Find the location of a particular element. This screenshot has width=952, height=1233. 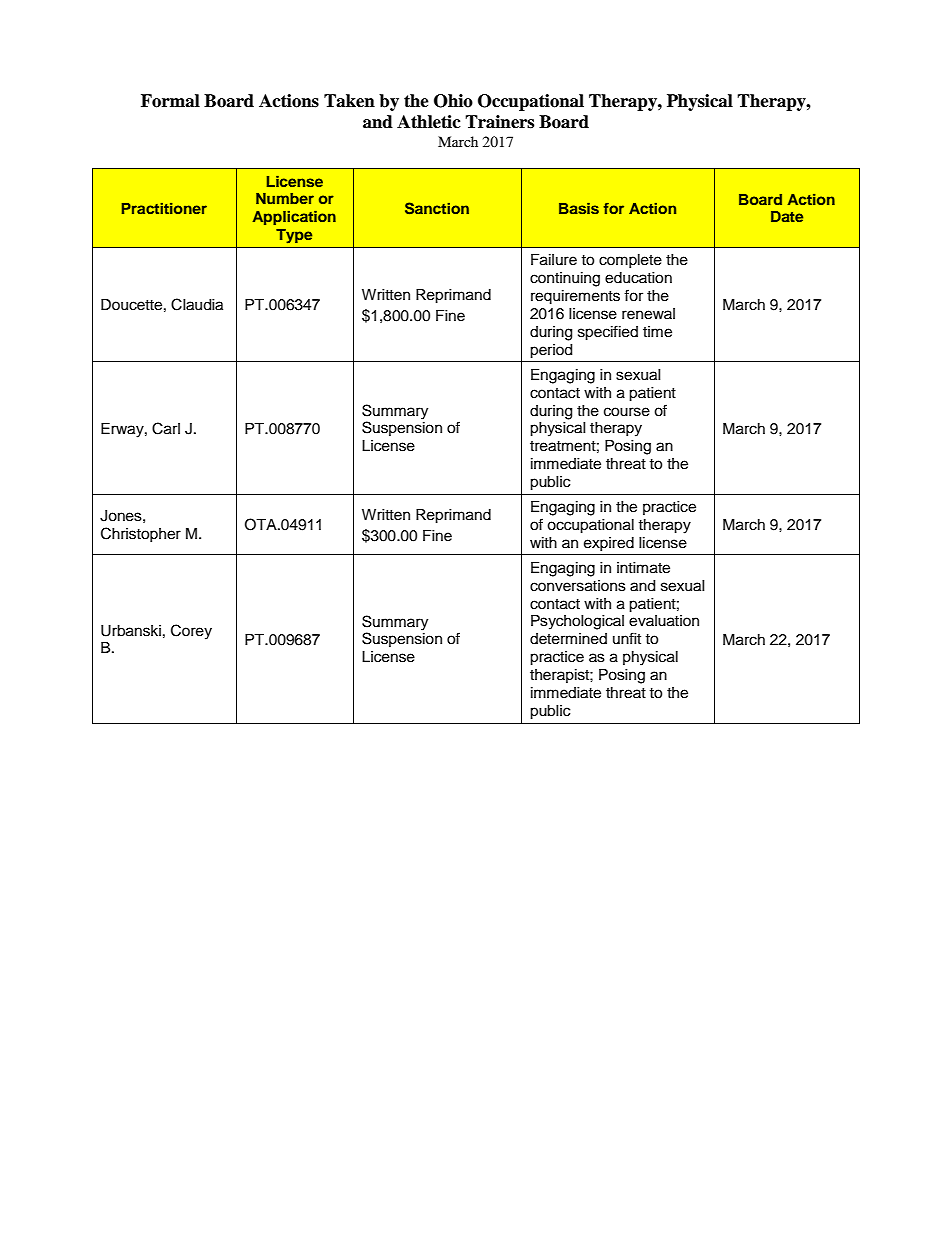

Corey is located at coordinates (191, 632).
